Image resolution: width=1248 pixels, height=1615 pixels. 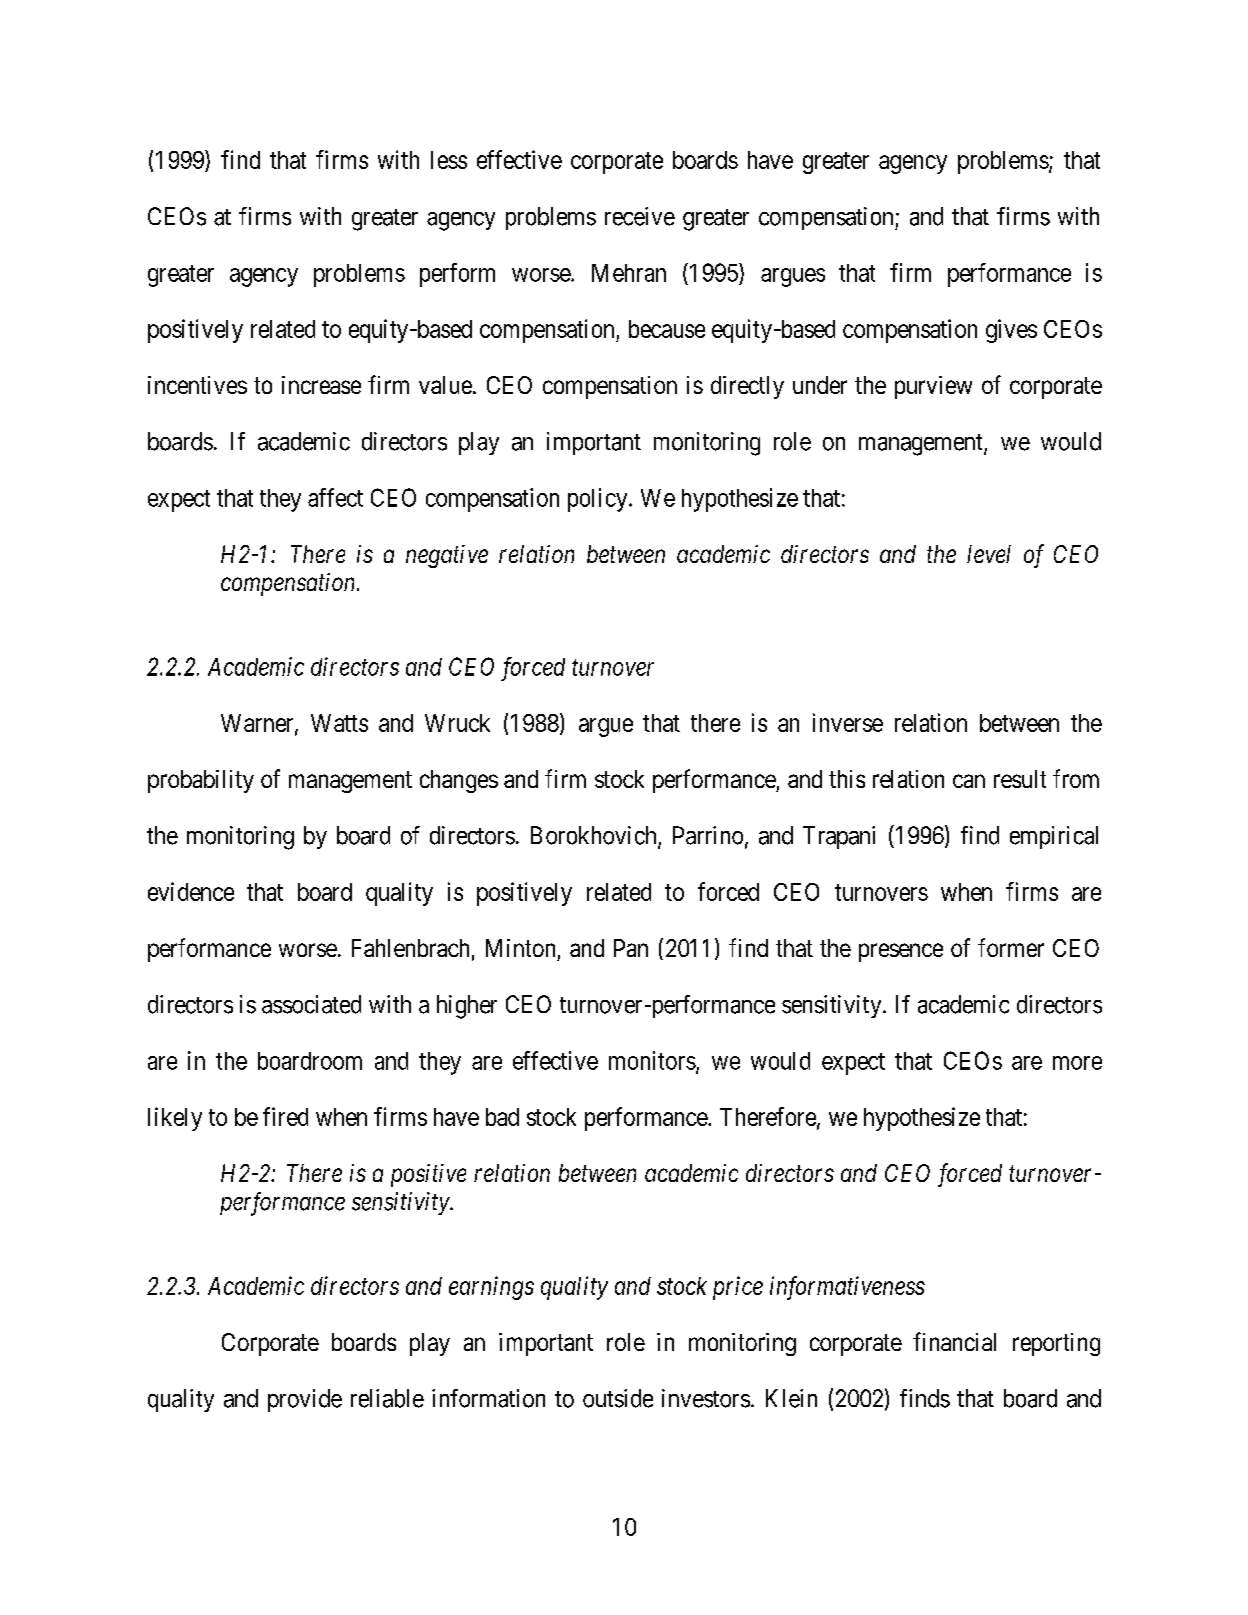 What do you see at coordinates (599, 500) in the screenshot?
I see `policy` at bounding box center [599, 500].
